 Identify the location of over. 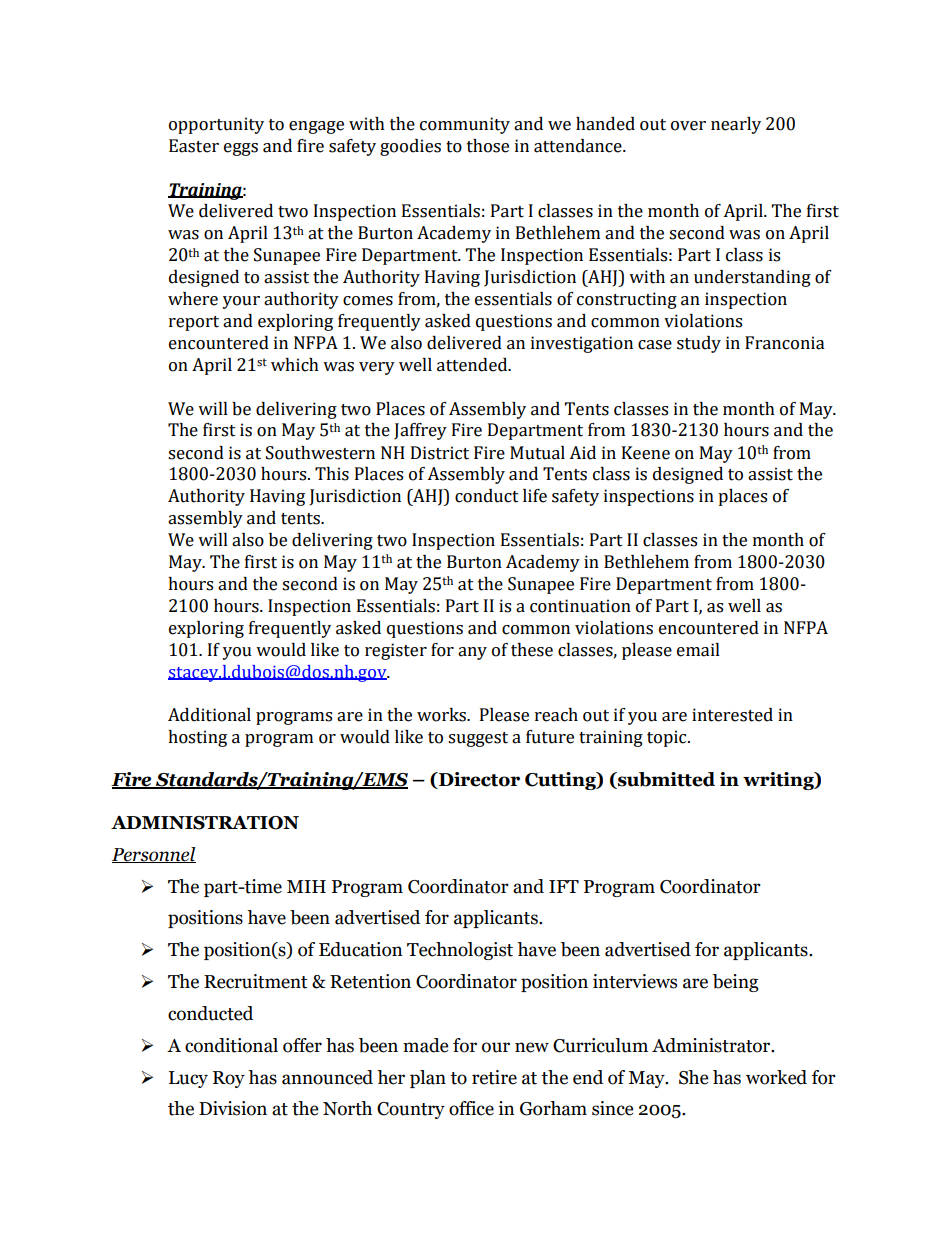
(688, 126).
